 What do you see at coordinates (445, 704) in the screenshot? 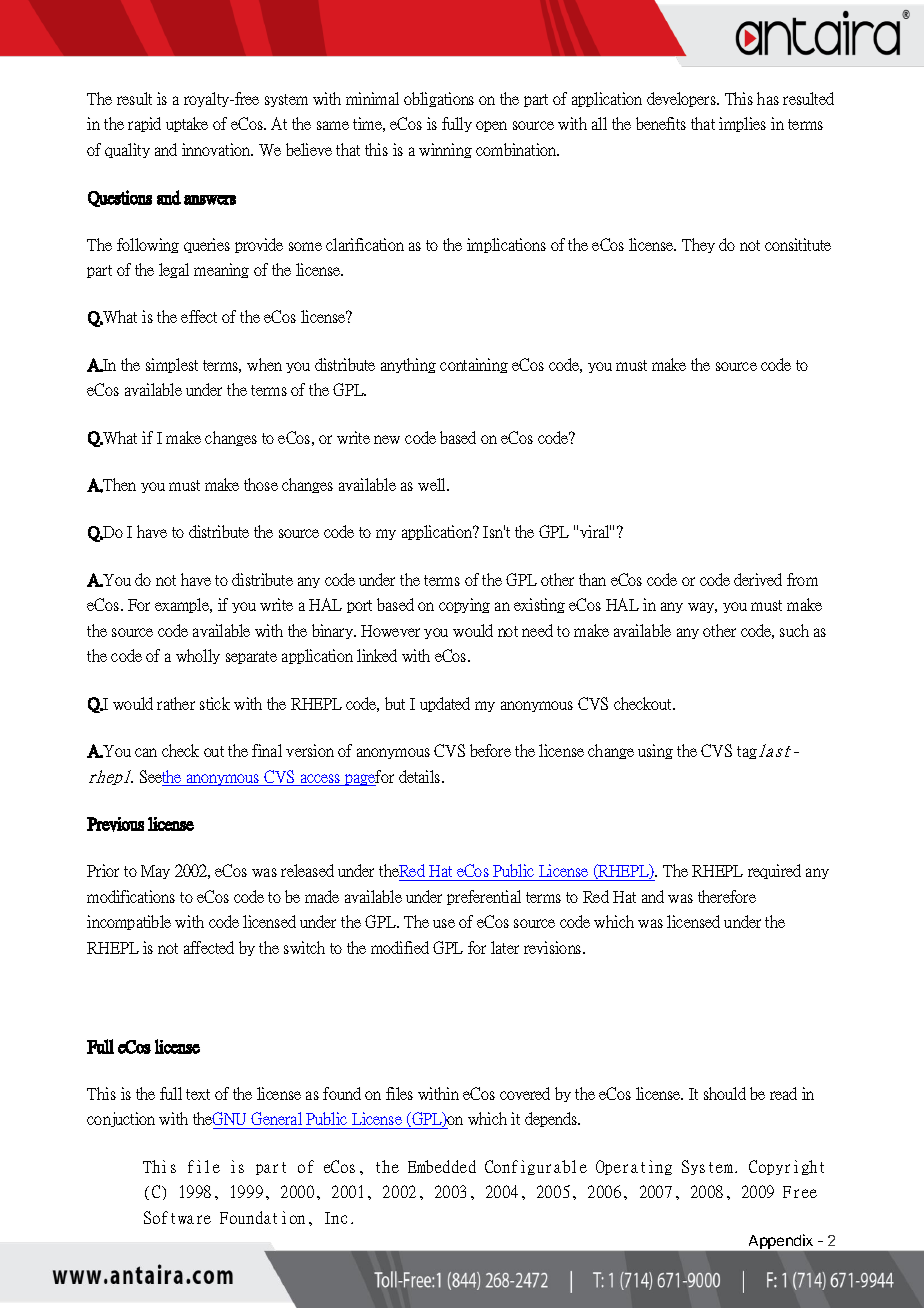
I see `updated` at bounding box center [445, 704].
